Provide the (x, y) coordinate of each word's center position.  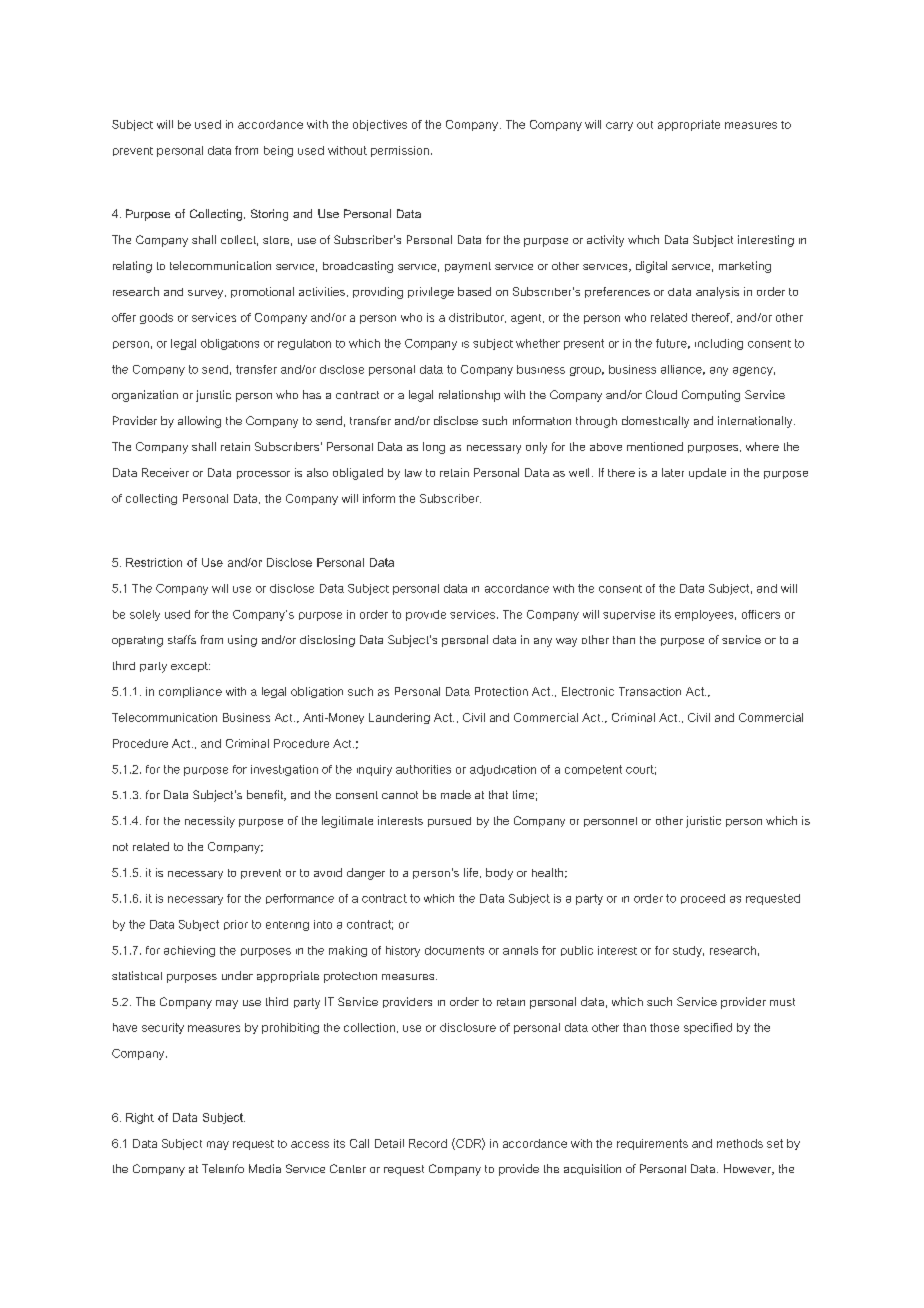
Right (140, 1118)
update (707, 473)
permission (400, 151)
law (413, 473)
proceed (703, 899)
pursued (449, 822)
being (278, 151)
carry (619, 126)
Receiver (165, 472)
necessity (210, 822)
